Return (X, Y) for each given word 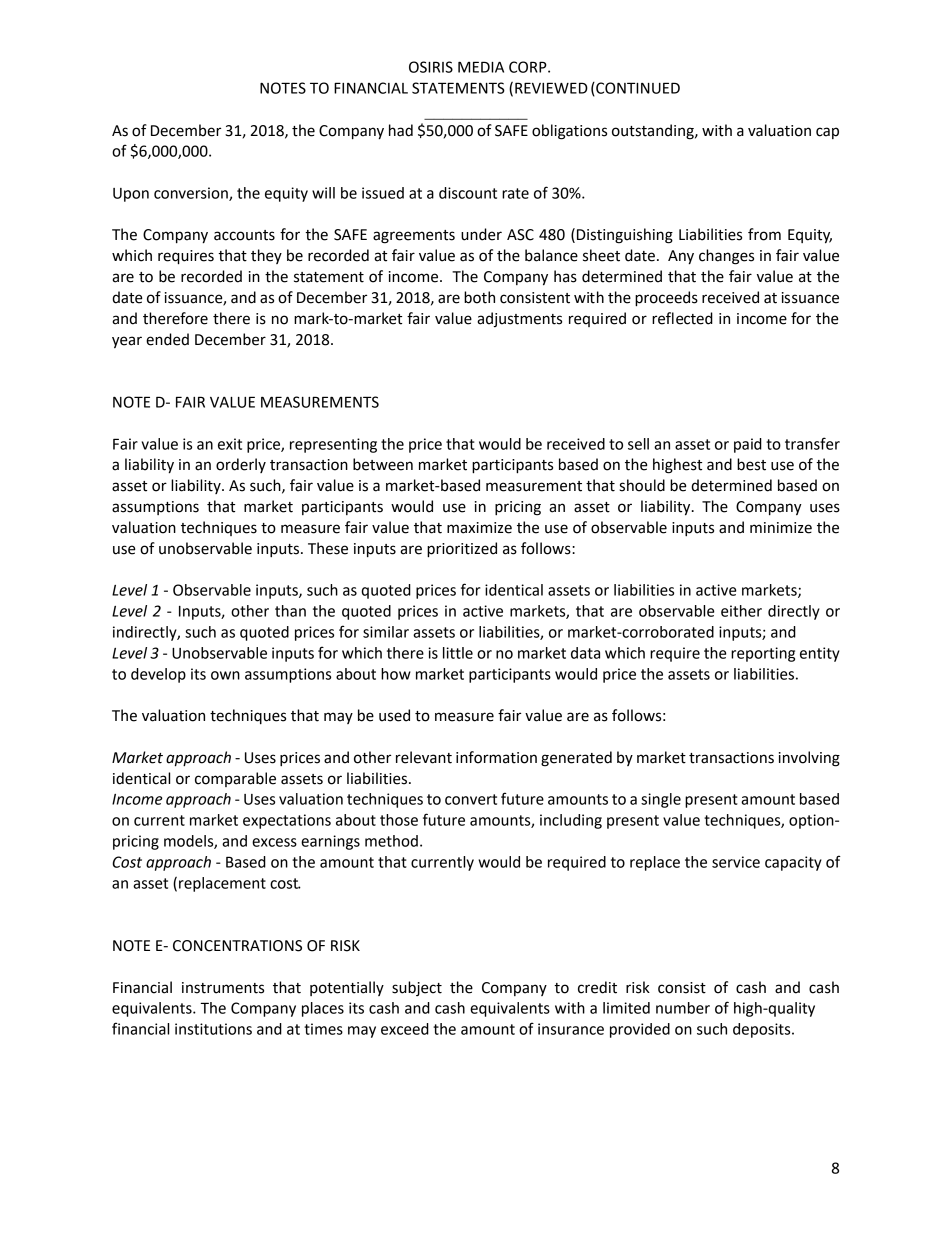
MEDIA (481, 67)
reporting (763, 654)
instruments (223, 988)
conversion (192, 194)
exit (230, 444)
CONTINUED (637, 89)
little (458, 653)
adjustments (519, 319)
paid (748, 445)
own (225, 675)
